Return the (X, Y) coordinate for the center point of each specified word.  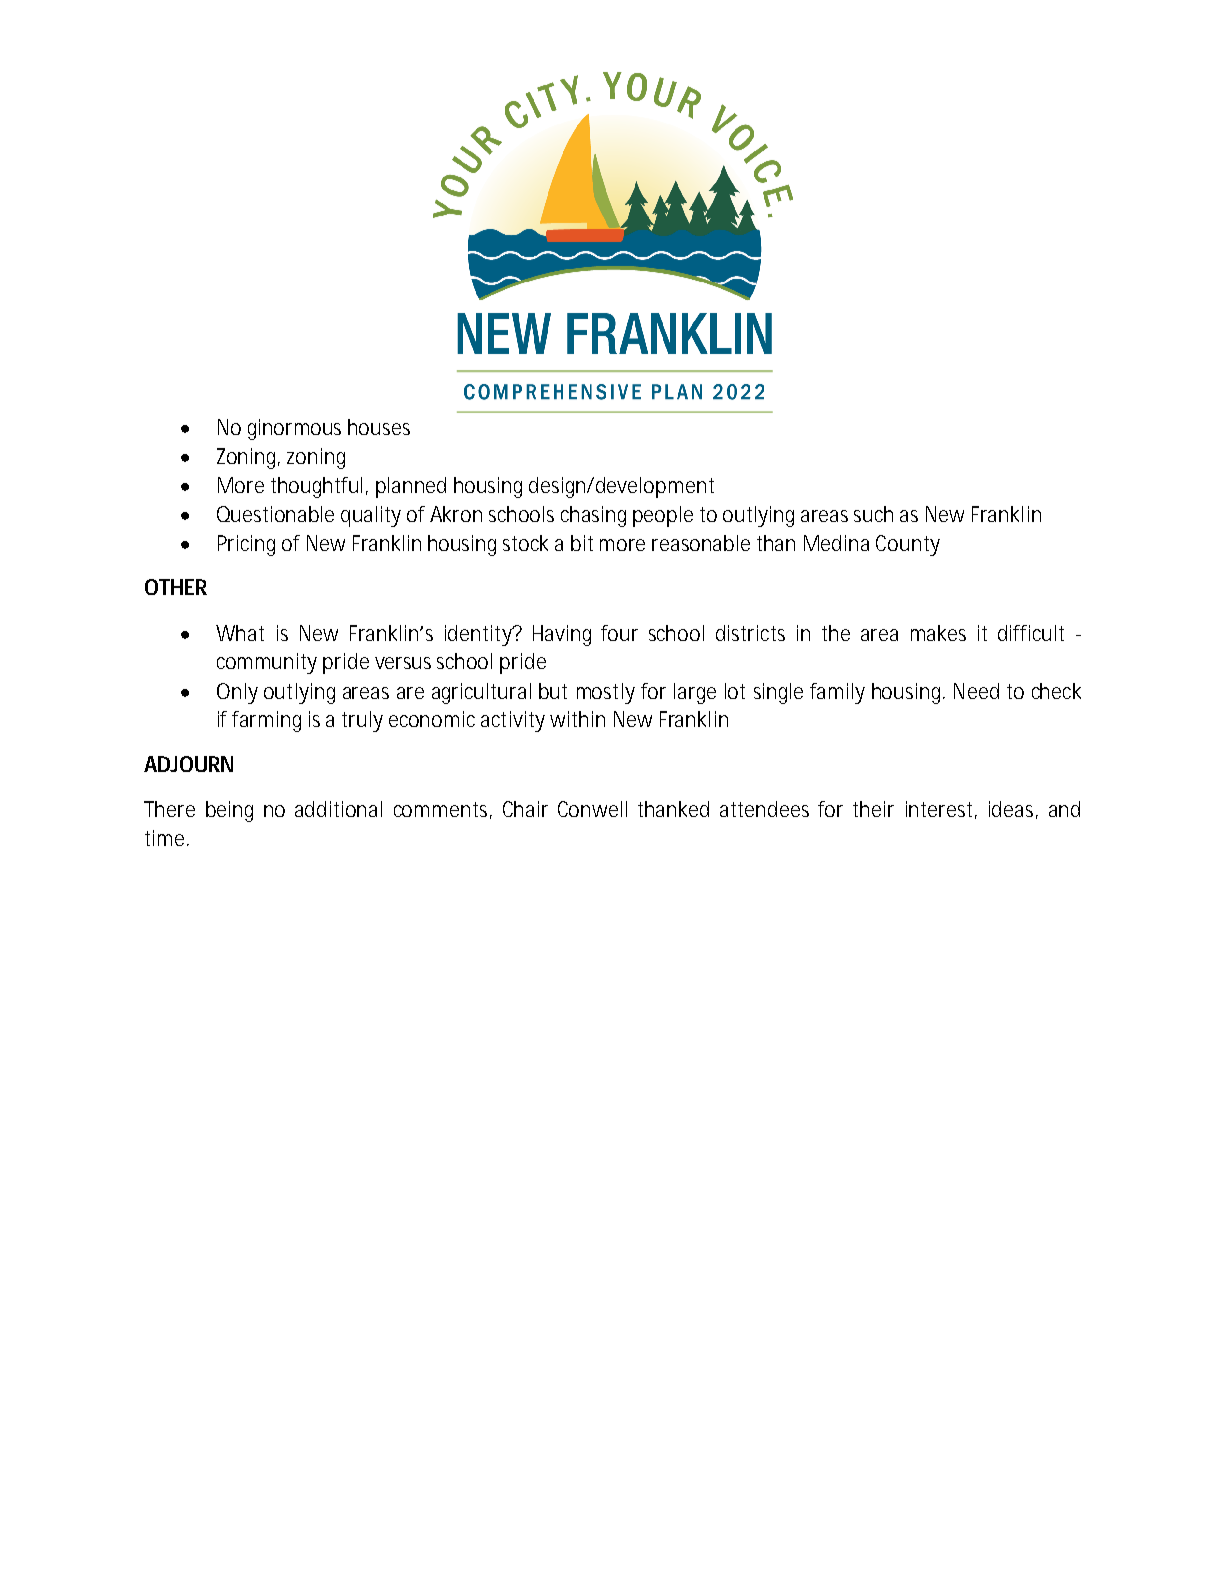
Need (976, 691)
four (619, 633)
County (908, 545)
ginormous (294, 429)
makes (938, 633)
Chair (525, 809)
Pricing (246, 545)
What (240, 633)
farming (266, 721)
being (229, 811)
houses (379, 427)
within (577, 719)
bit (582, 543)
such (873, 514)
